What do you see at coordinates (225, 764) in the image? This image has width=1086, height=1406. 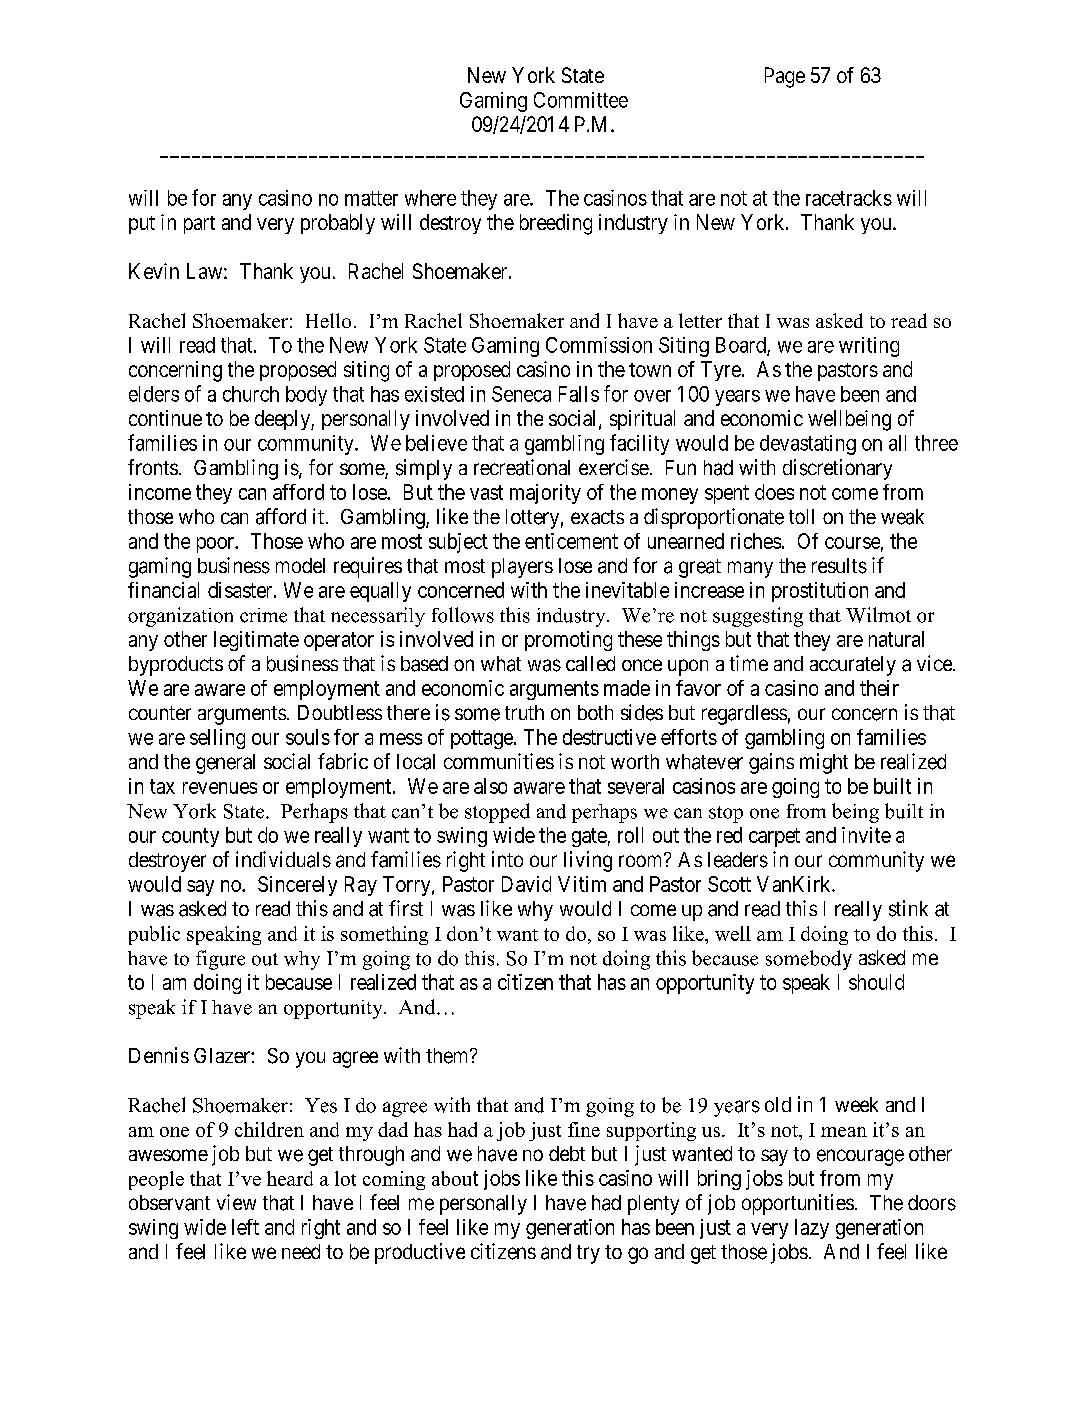 I see `general` at bounding box center [225, 764].
